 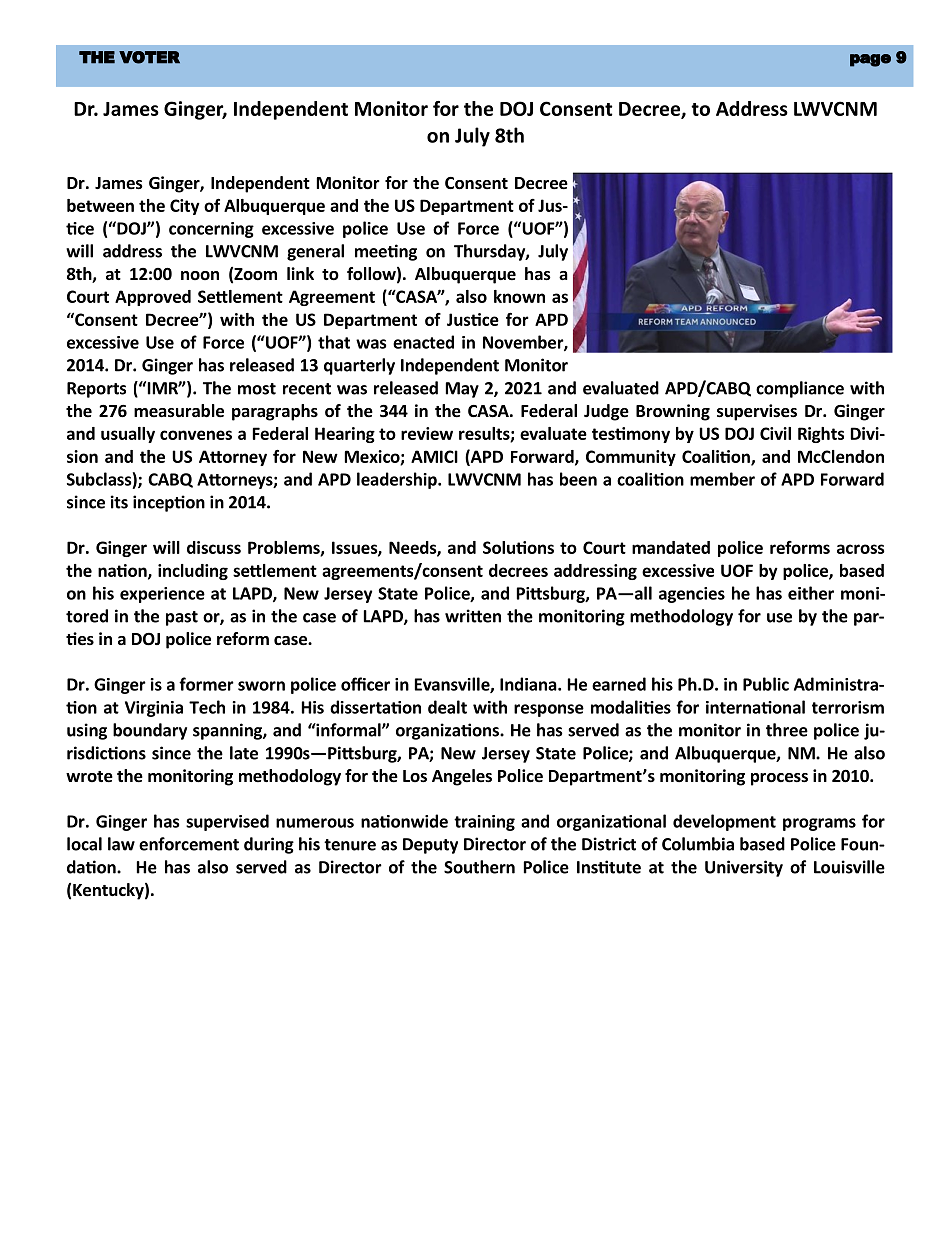 I want to click on VOTER, so click(x=149, y=57).
